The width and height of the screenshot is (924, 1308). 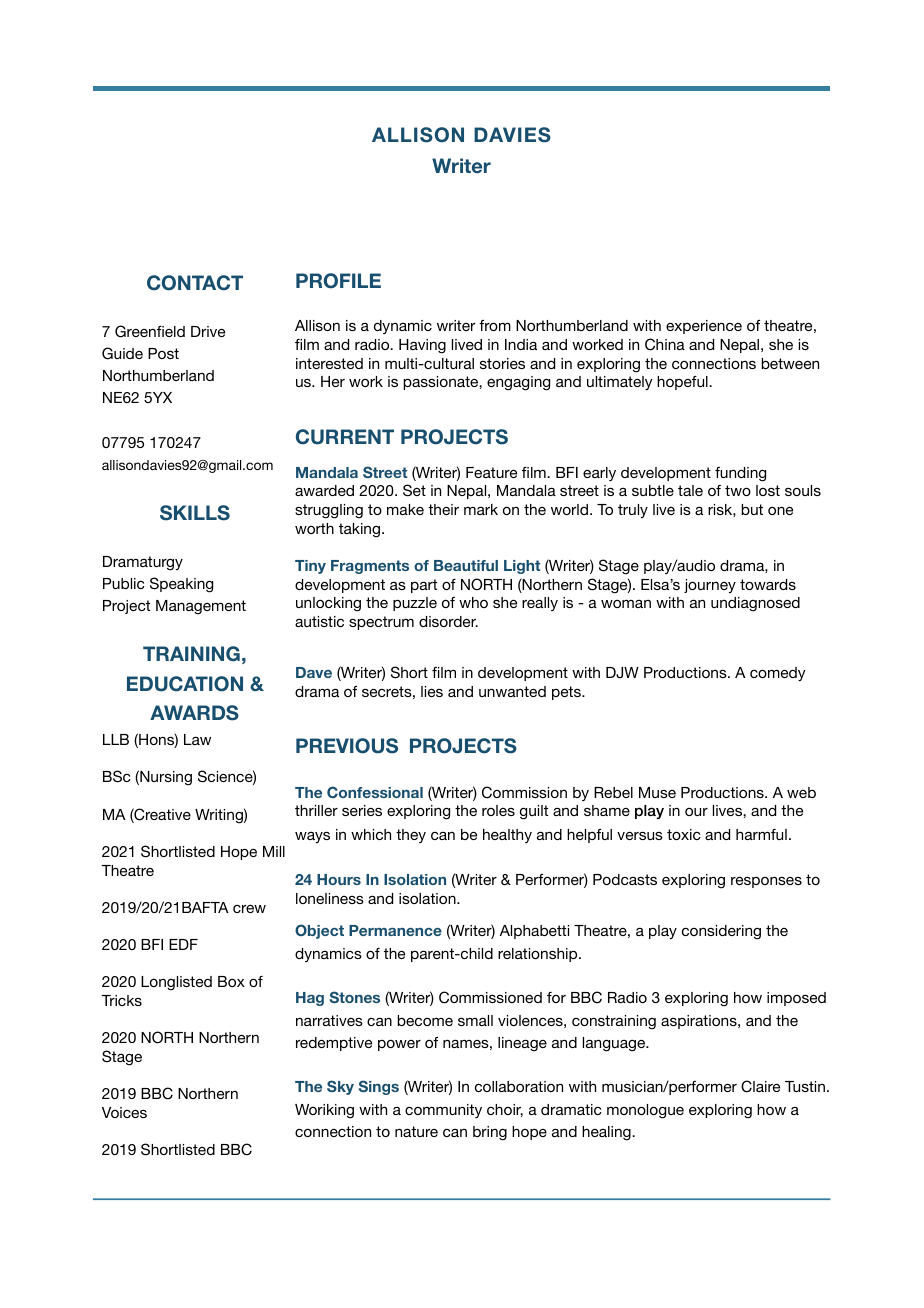 I want to click on disorder, so click(x=448, y=621).
